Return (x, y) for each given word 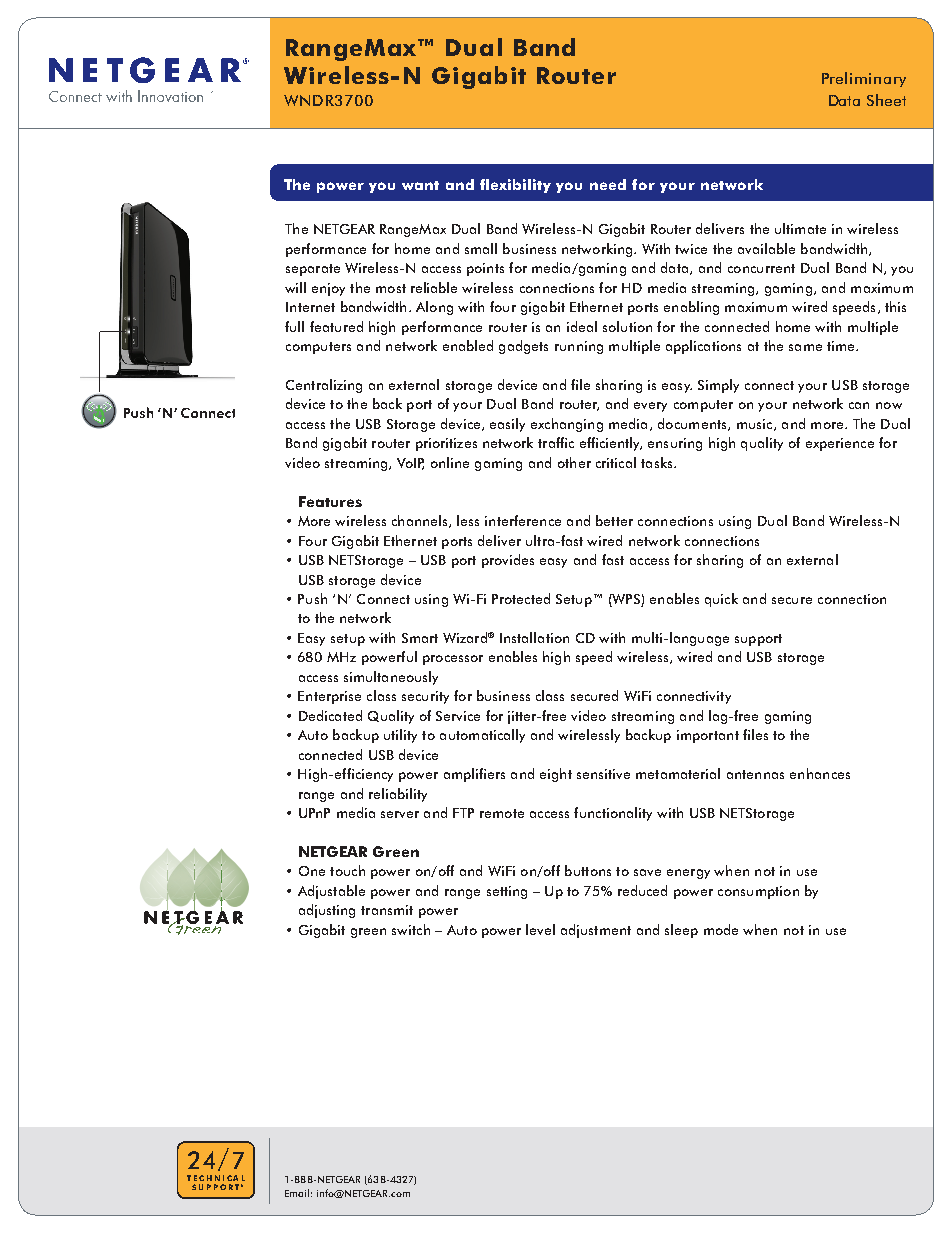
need (608, 184)
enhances (820, 773)
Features (330, 501)
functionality (613, 814)
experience (840, 444)
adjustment (596, 931)
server (400, 814)
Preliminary (864, 79)
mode (721, 929)
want (420, 185)
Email (297, 1193)
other (574, 462)
